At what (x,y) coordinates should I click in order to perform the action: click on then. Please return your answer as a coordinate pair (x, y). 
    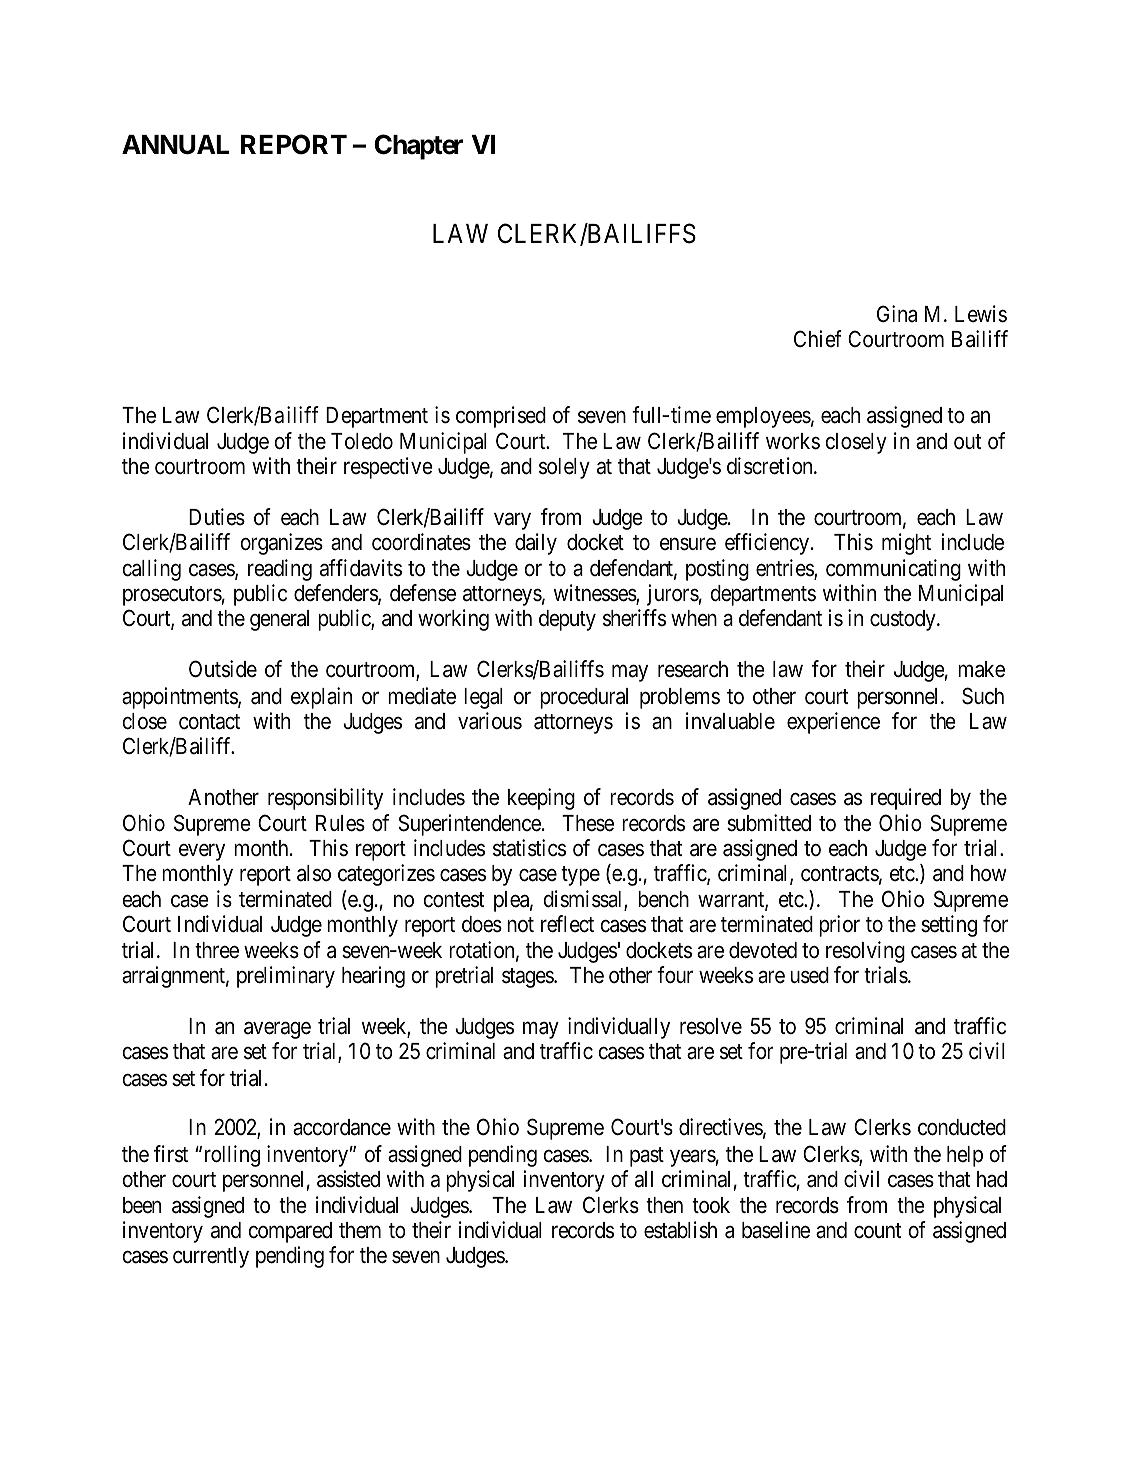
    Looking at the image, I should click on (664, 1205).
